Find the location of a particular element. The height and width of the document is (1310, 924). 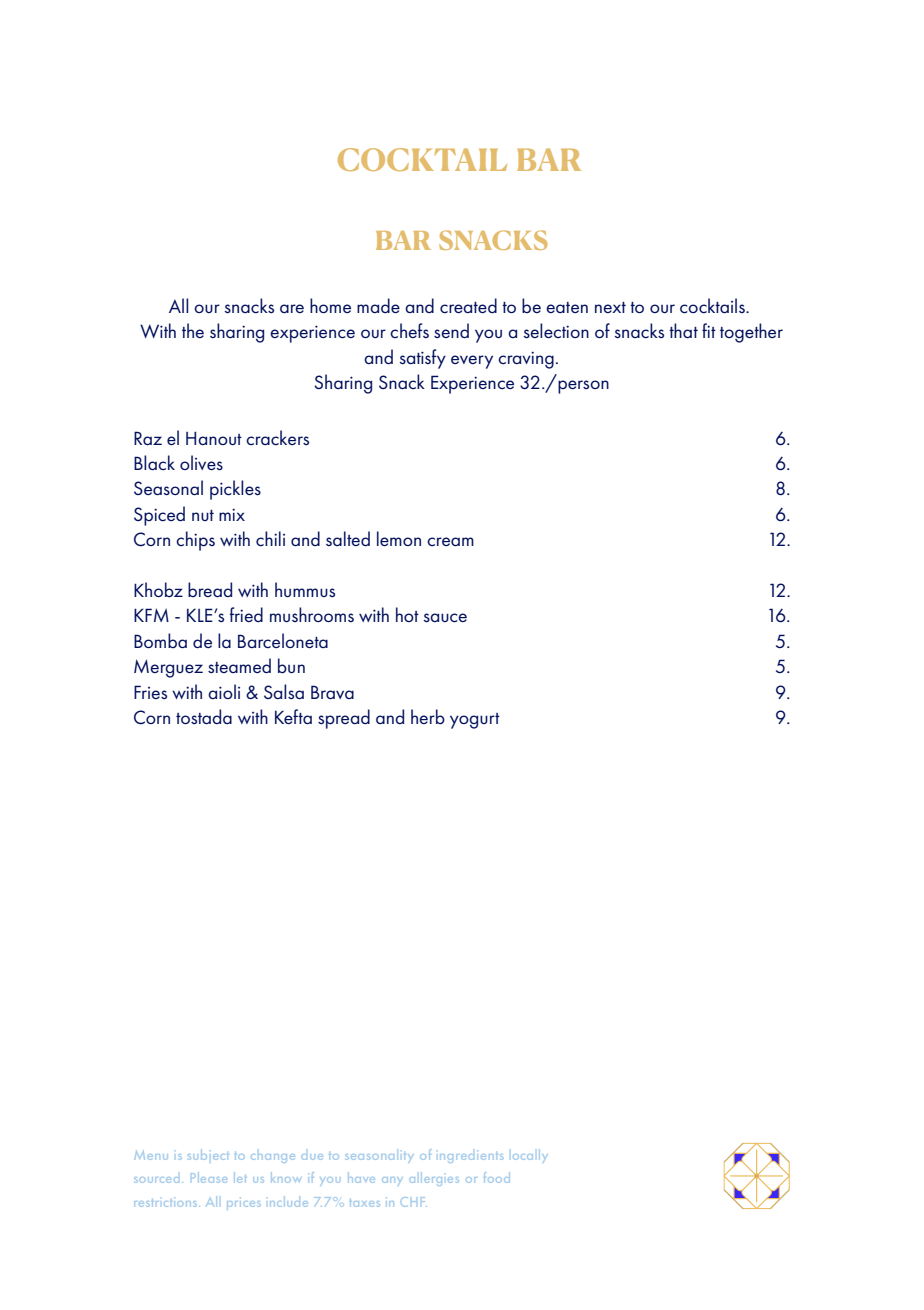

Salsa is located at coordinates (284, 691).
